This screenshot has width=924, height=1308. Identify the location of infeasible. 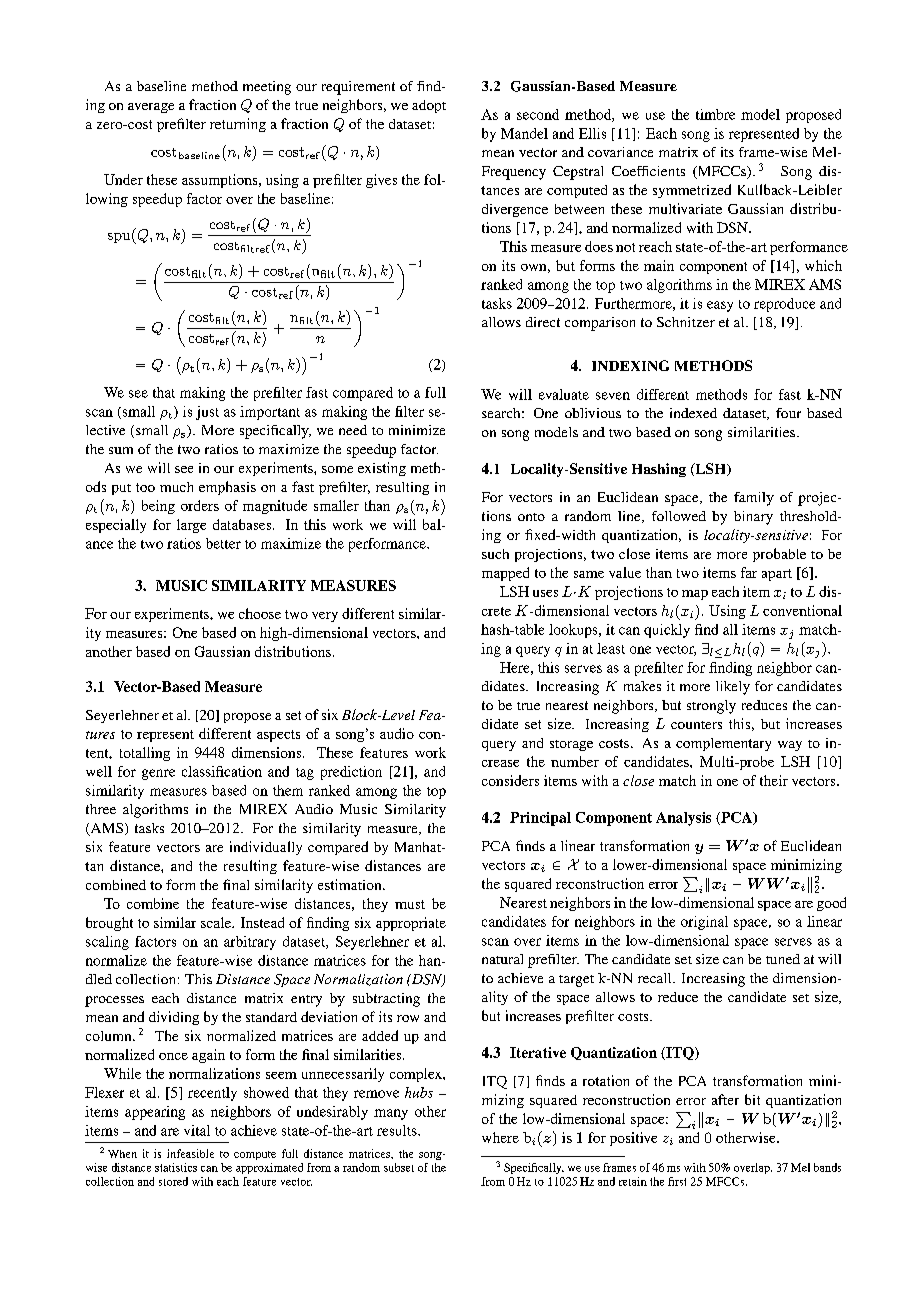
(190, 1153).
